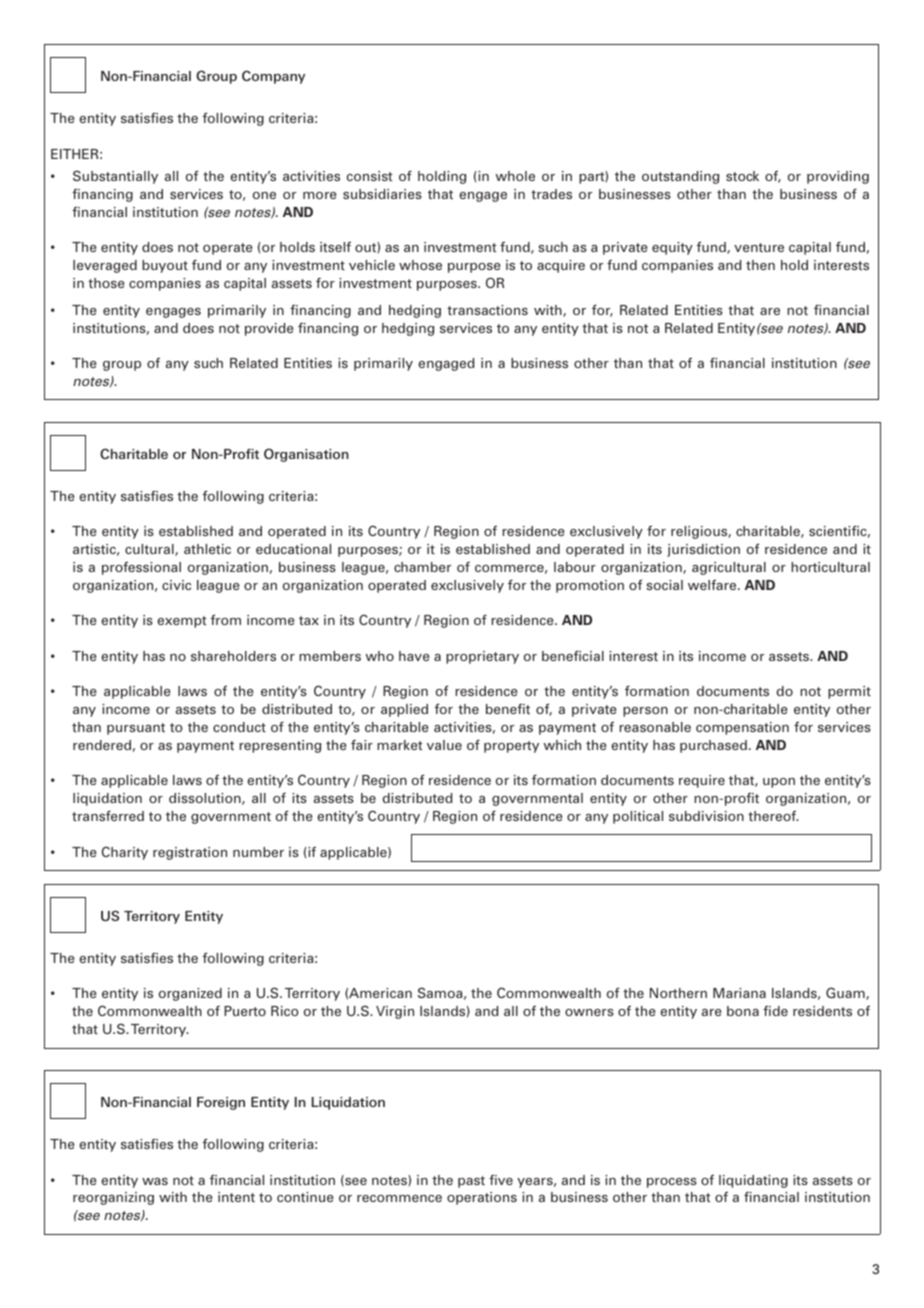  I want to click on proprietary, so click(482, 657).
